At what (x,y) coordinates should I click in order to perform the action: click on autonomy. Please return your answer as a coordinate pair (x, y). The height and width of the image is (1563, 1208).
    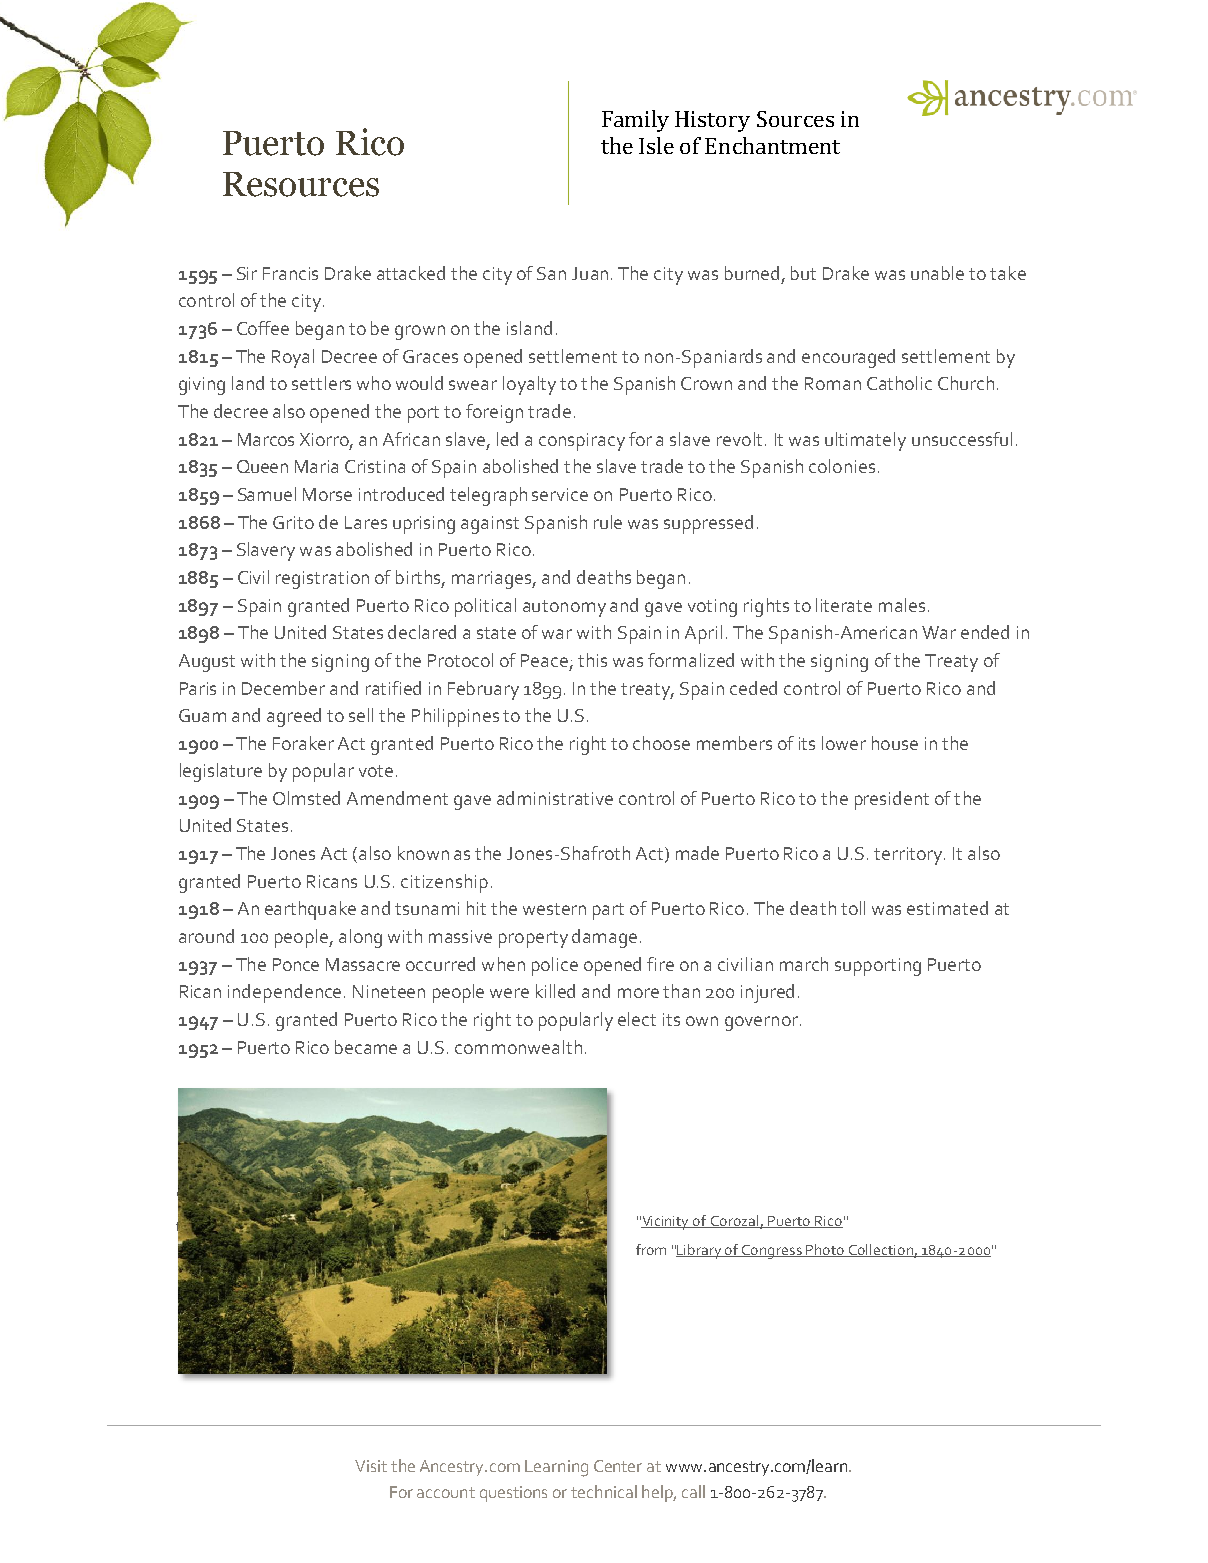
    Looking at the image, I should click on (564, 608).
